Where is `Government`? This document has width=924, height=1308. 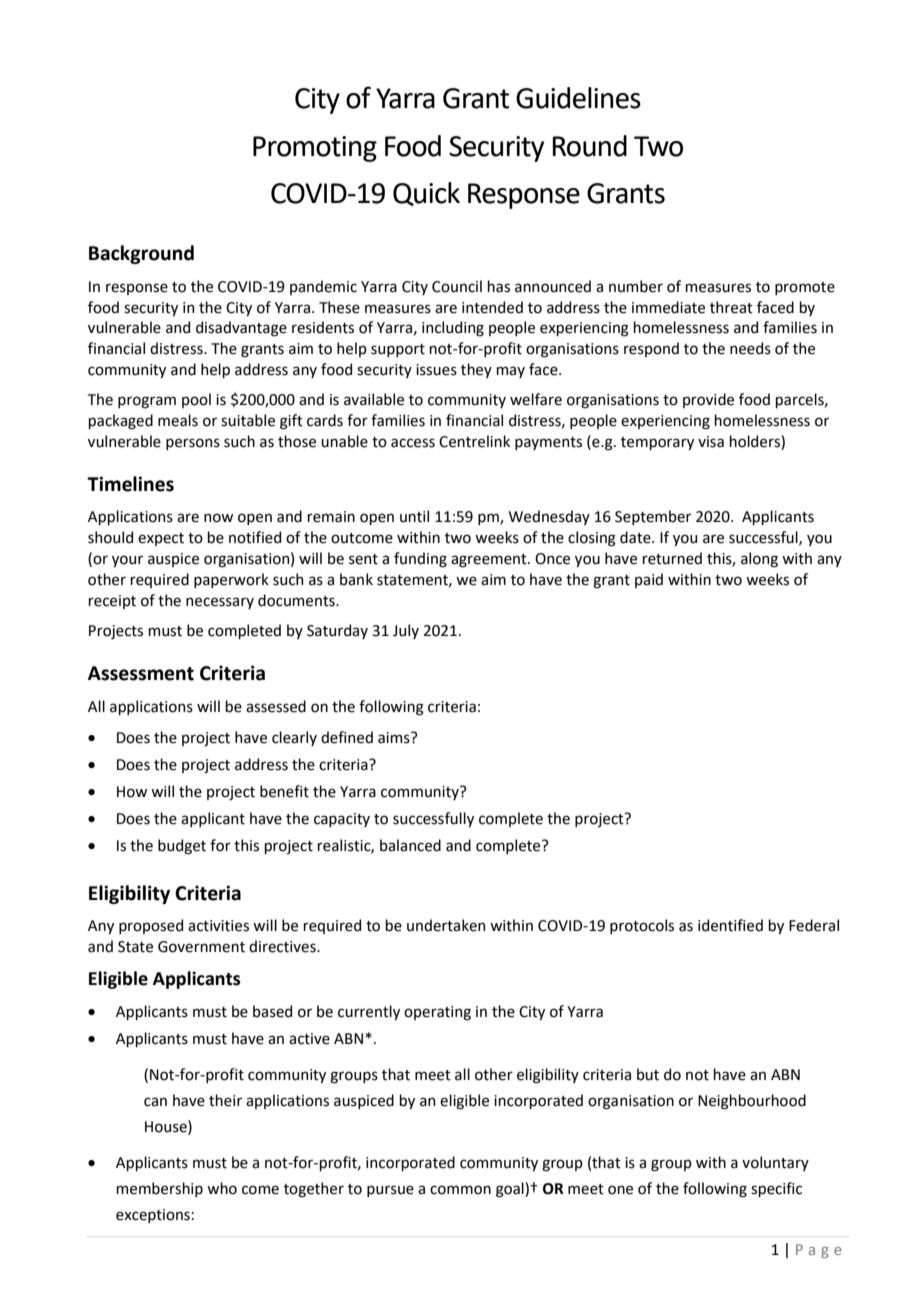
Government is located at coordinates (201, 947).
